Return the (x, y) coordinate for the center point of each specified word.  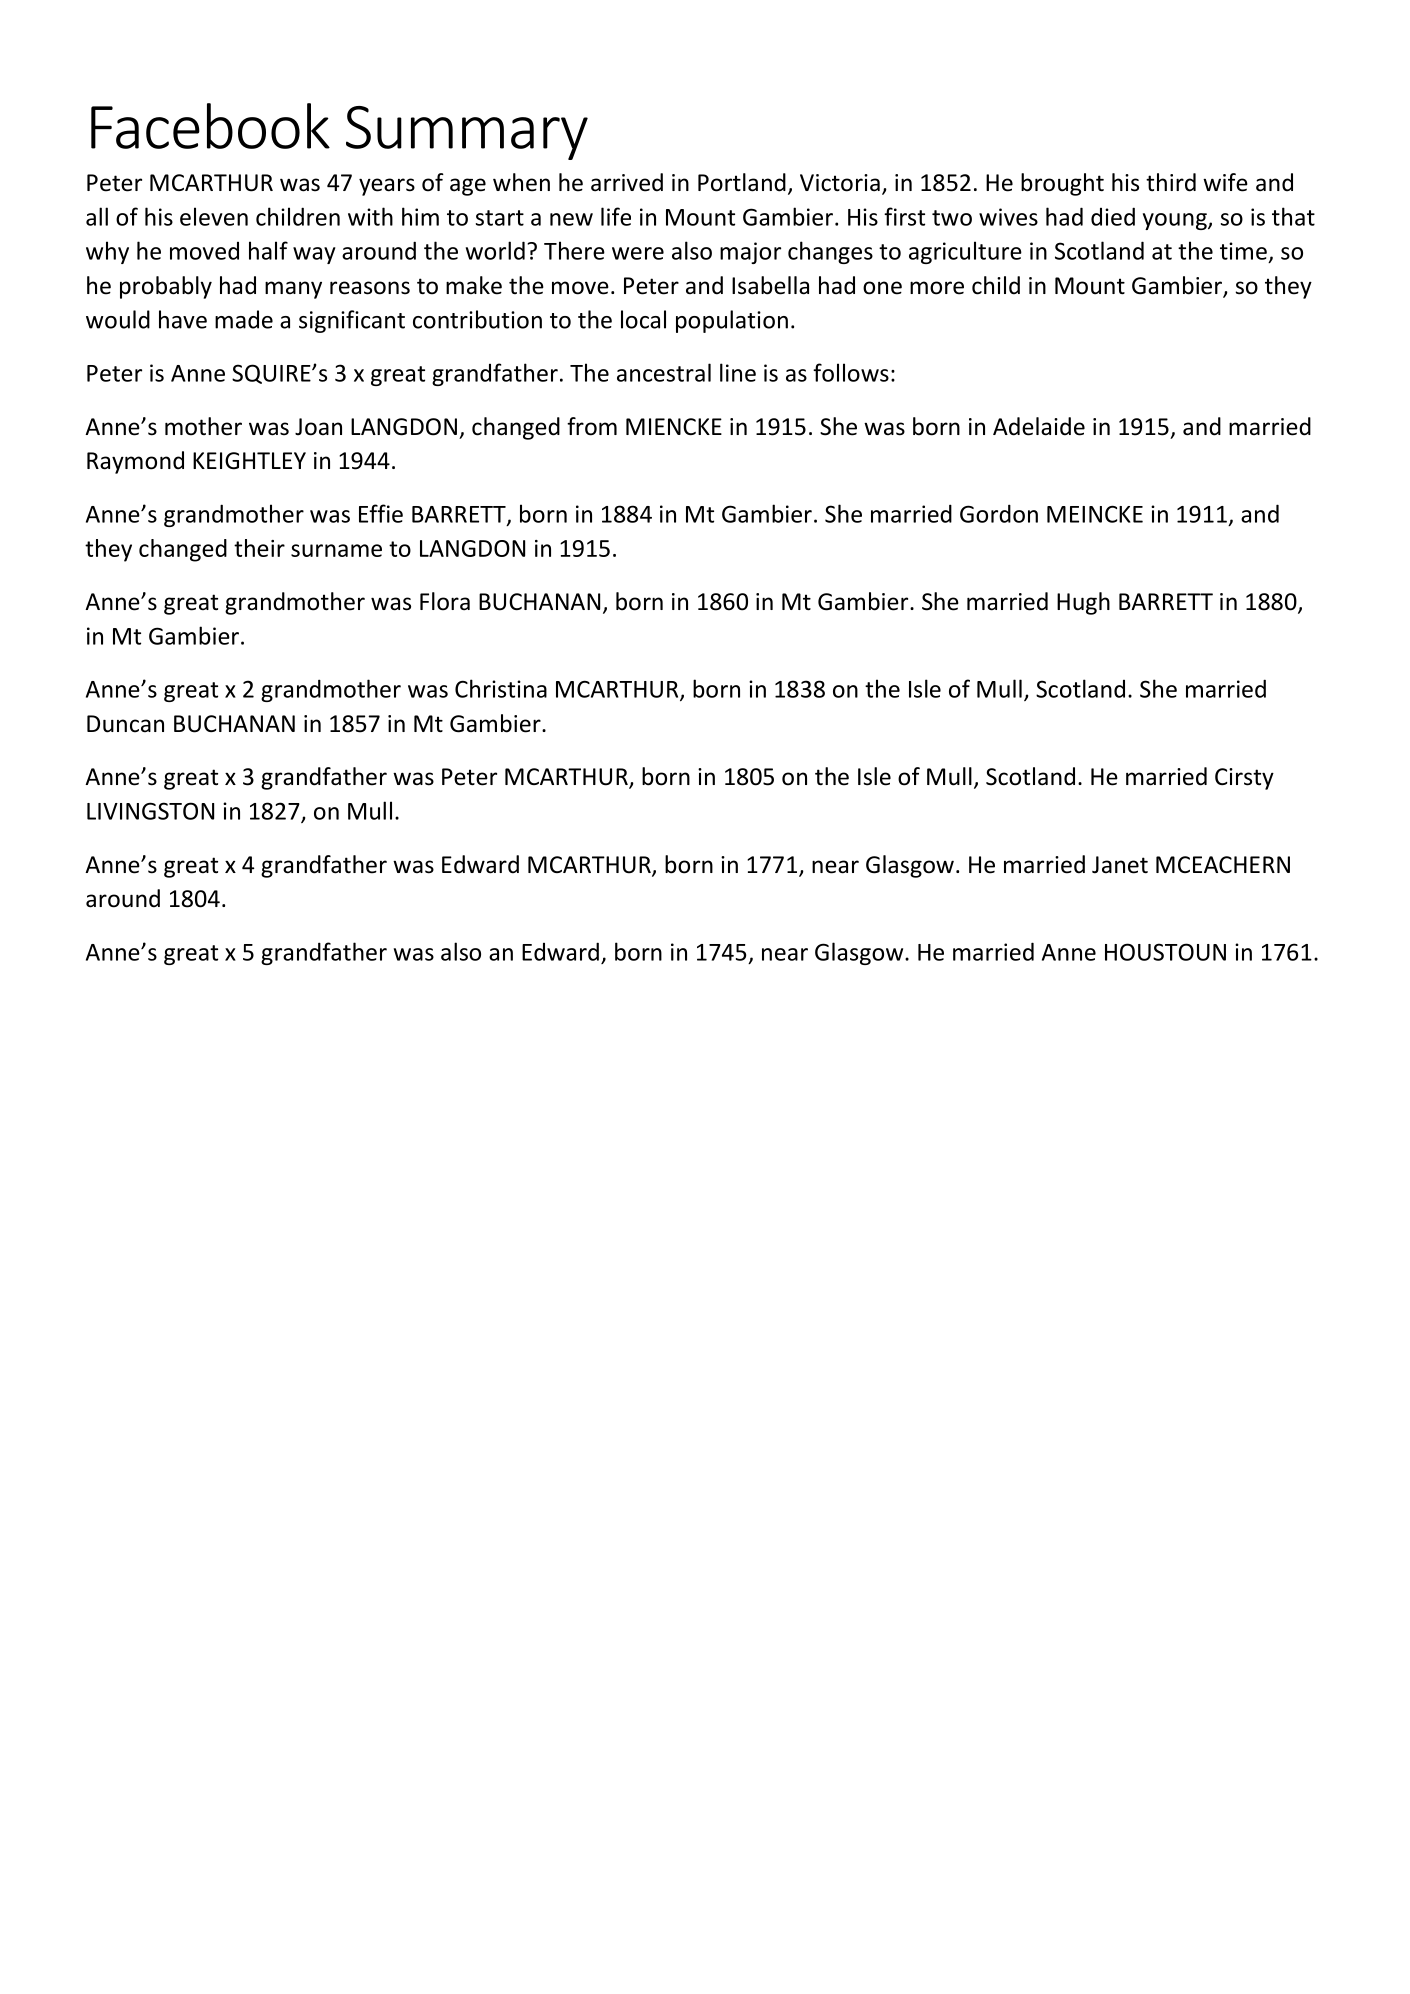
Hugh (1083, 603)
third (1171, 182)
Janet (1120, 865)
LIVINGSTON (150, 811)
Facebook (210, 126)
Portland (742, 182)
